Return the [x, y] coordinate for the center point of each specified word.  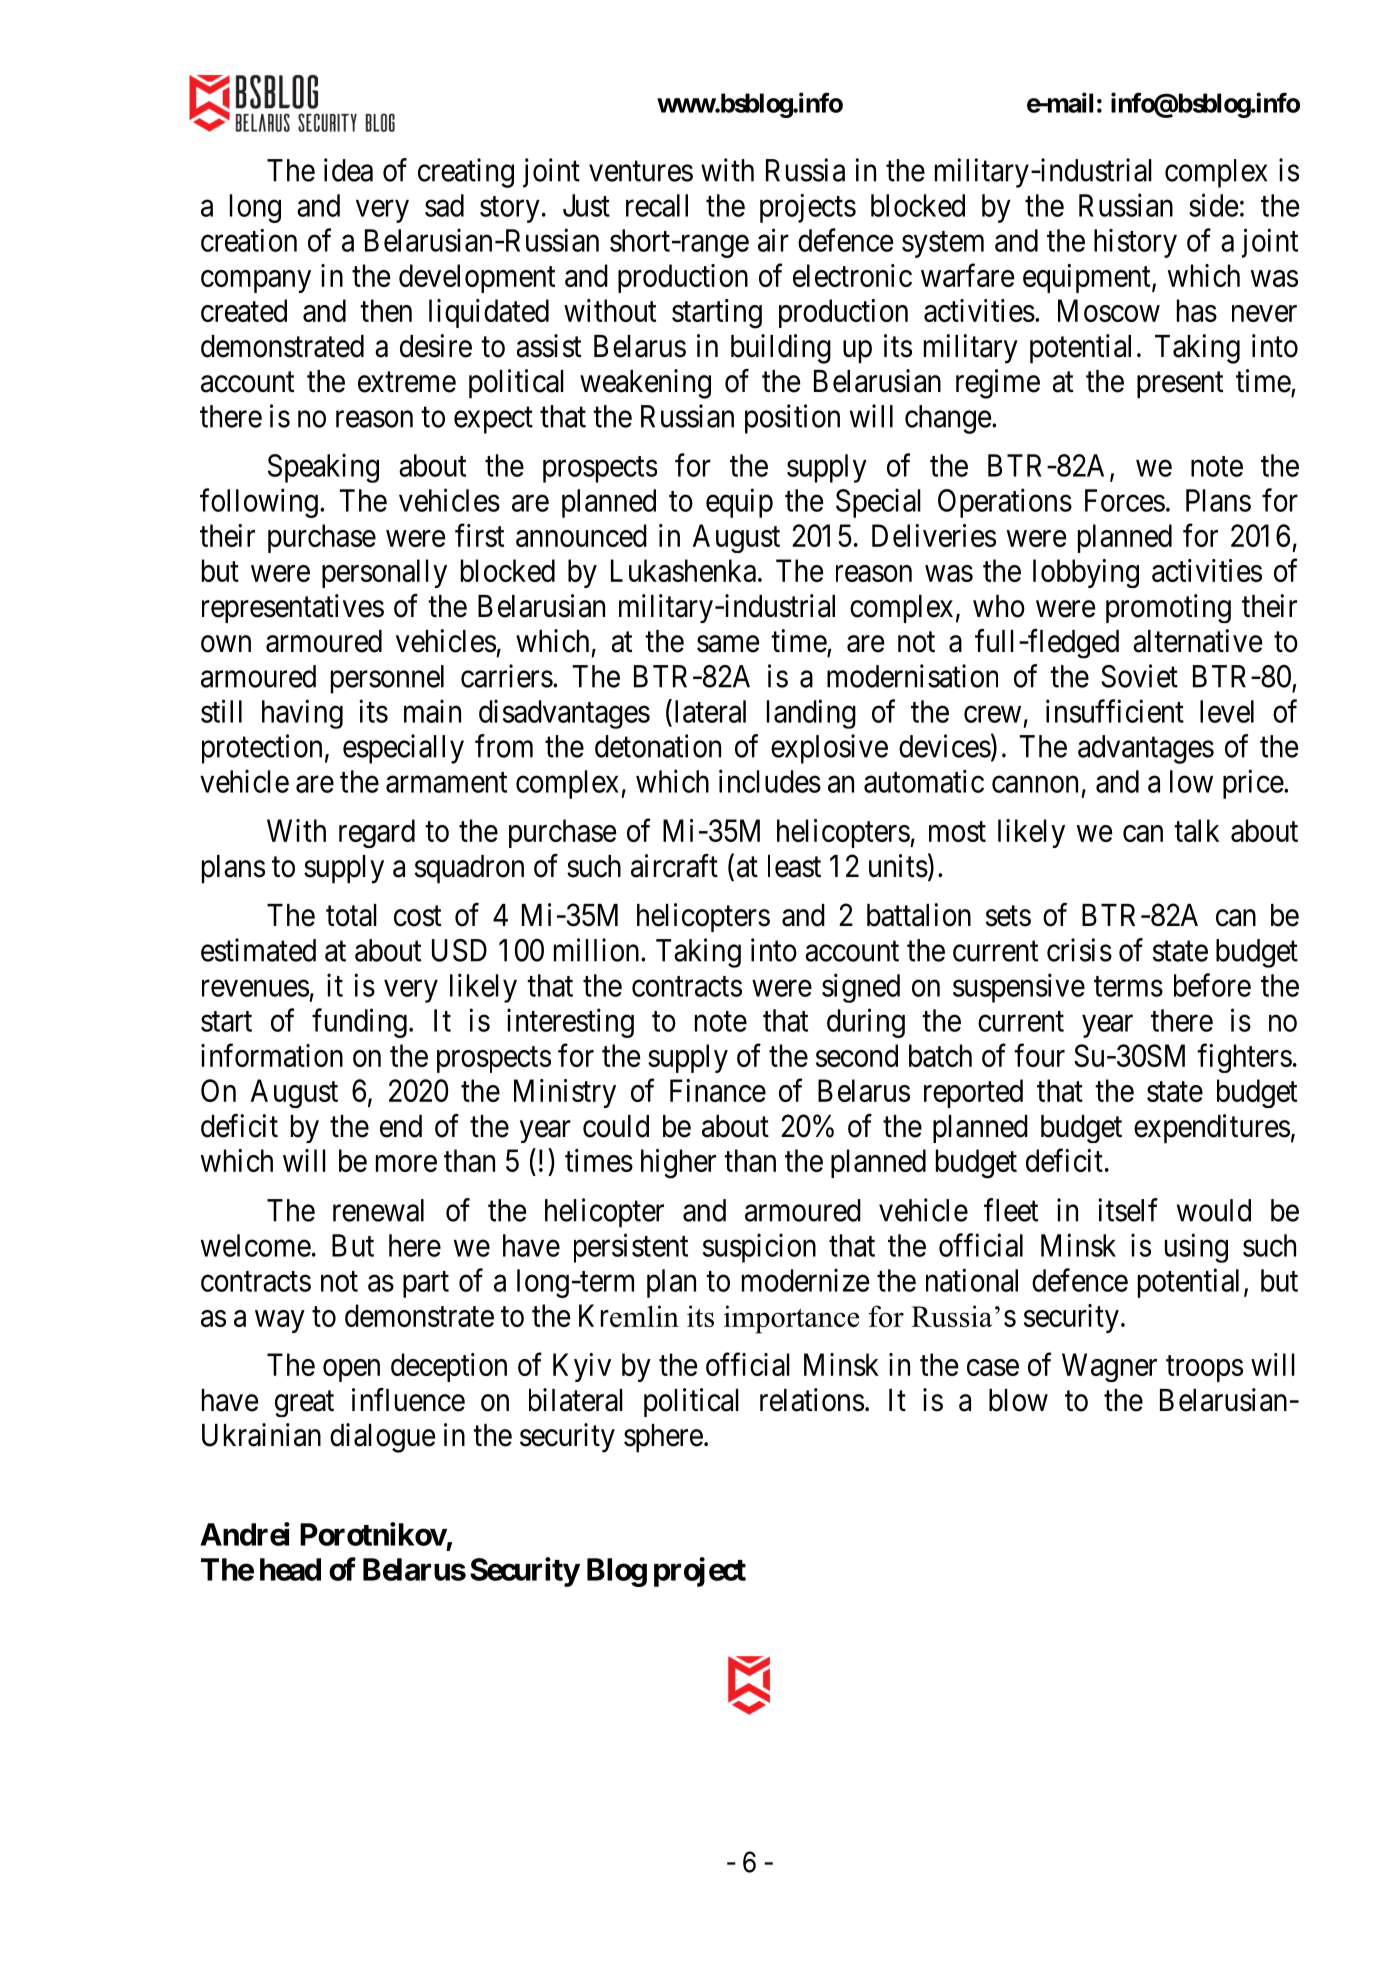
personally [384, 573]
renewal [378, 1210]
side [1213, 205]
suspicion [759, 1248]
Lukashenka [683, 570]
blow [1018, 1400]
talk [1196, 830]
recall [657, 205]
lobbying [1086, 573]
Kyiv [582, 1367]
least [794, 866]
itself [1128, 1210]
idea [348, 170]
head [290, 1569]
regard [377, 833]
